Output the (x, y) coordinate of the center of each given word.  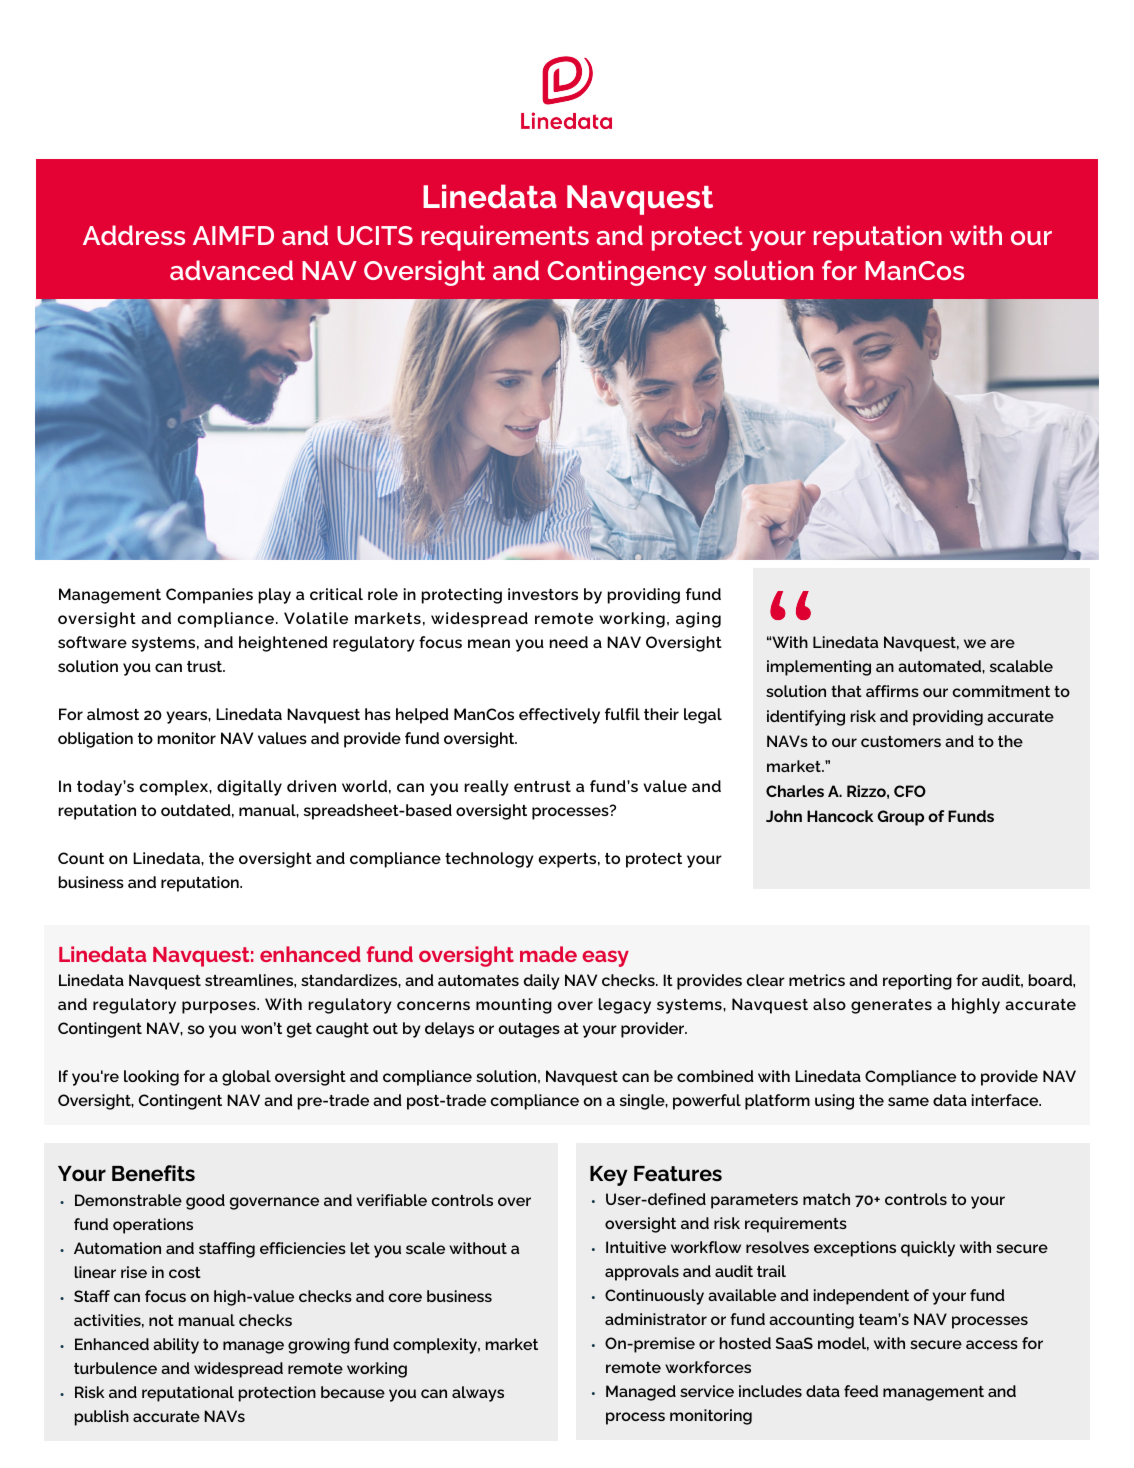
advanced (231, 270)
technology (489, 860)
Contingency (626, 273)
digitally (249, 788)
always (478, 1394)
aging (698, 620)
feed (861, 1391)
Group (900, 818)
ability (176, 1346)
